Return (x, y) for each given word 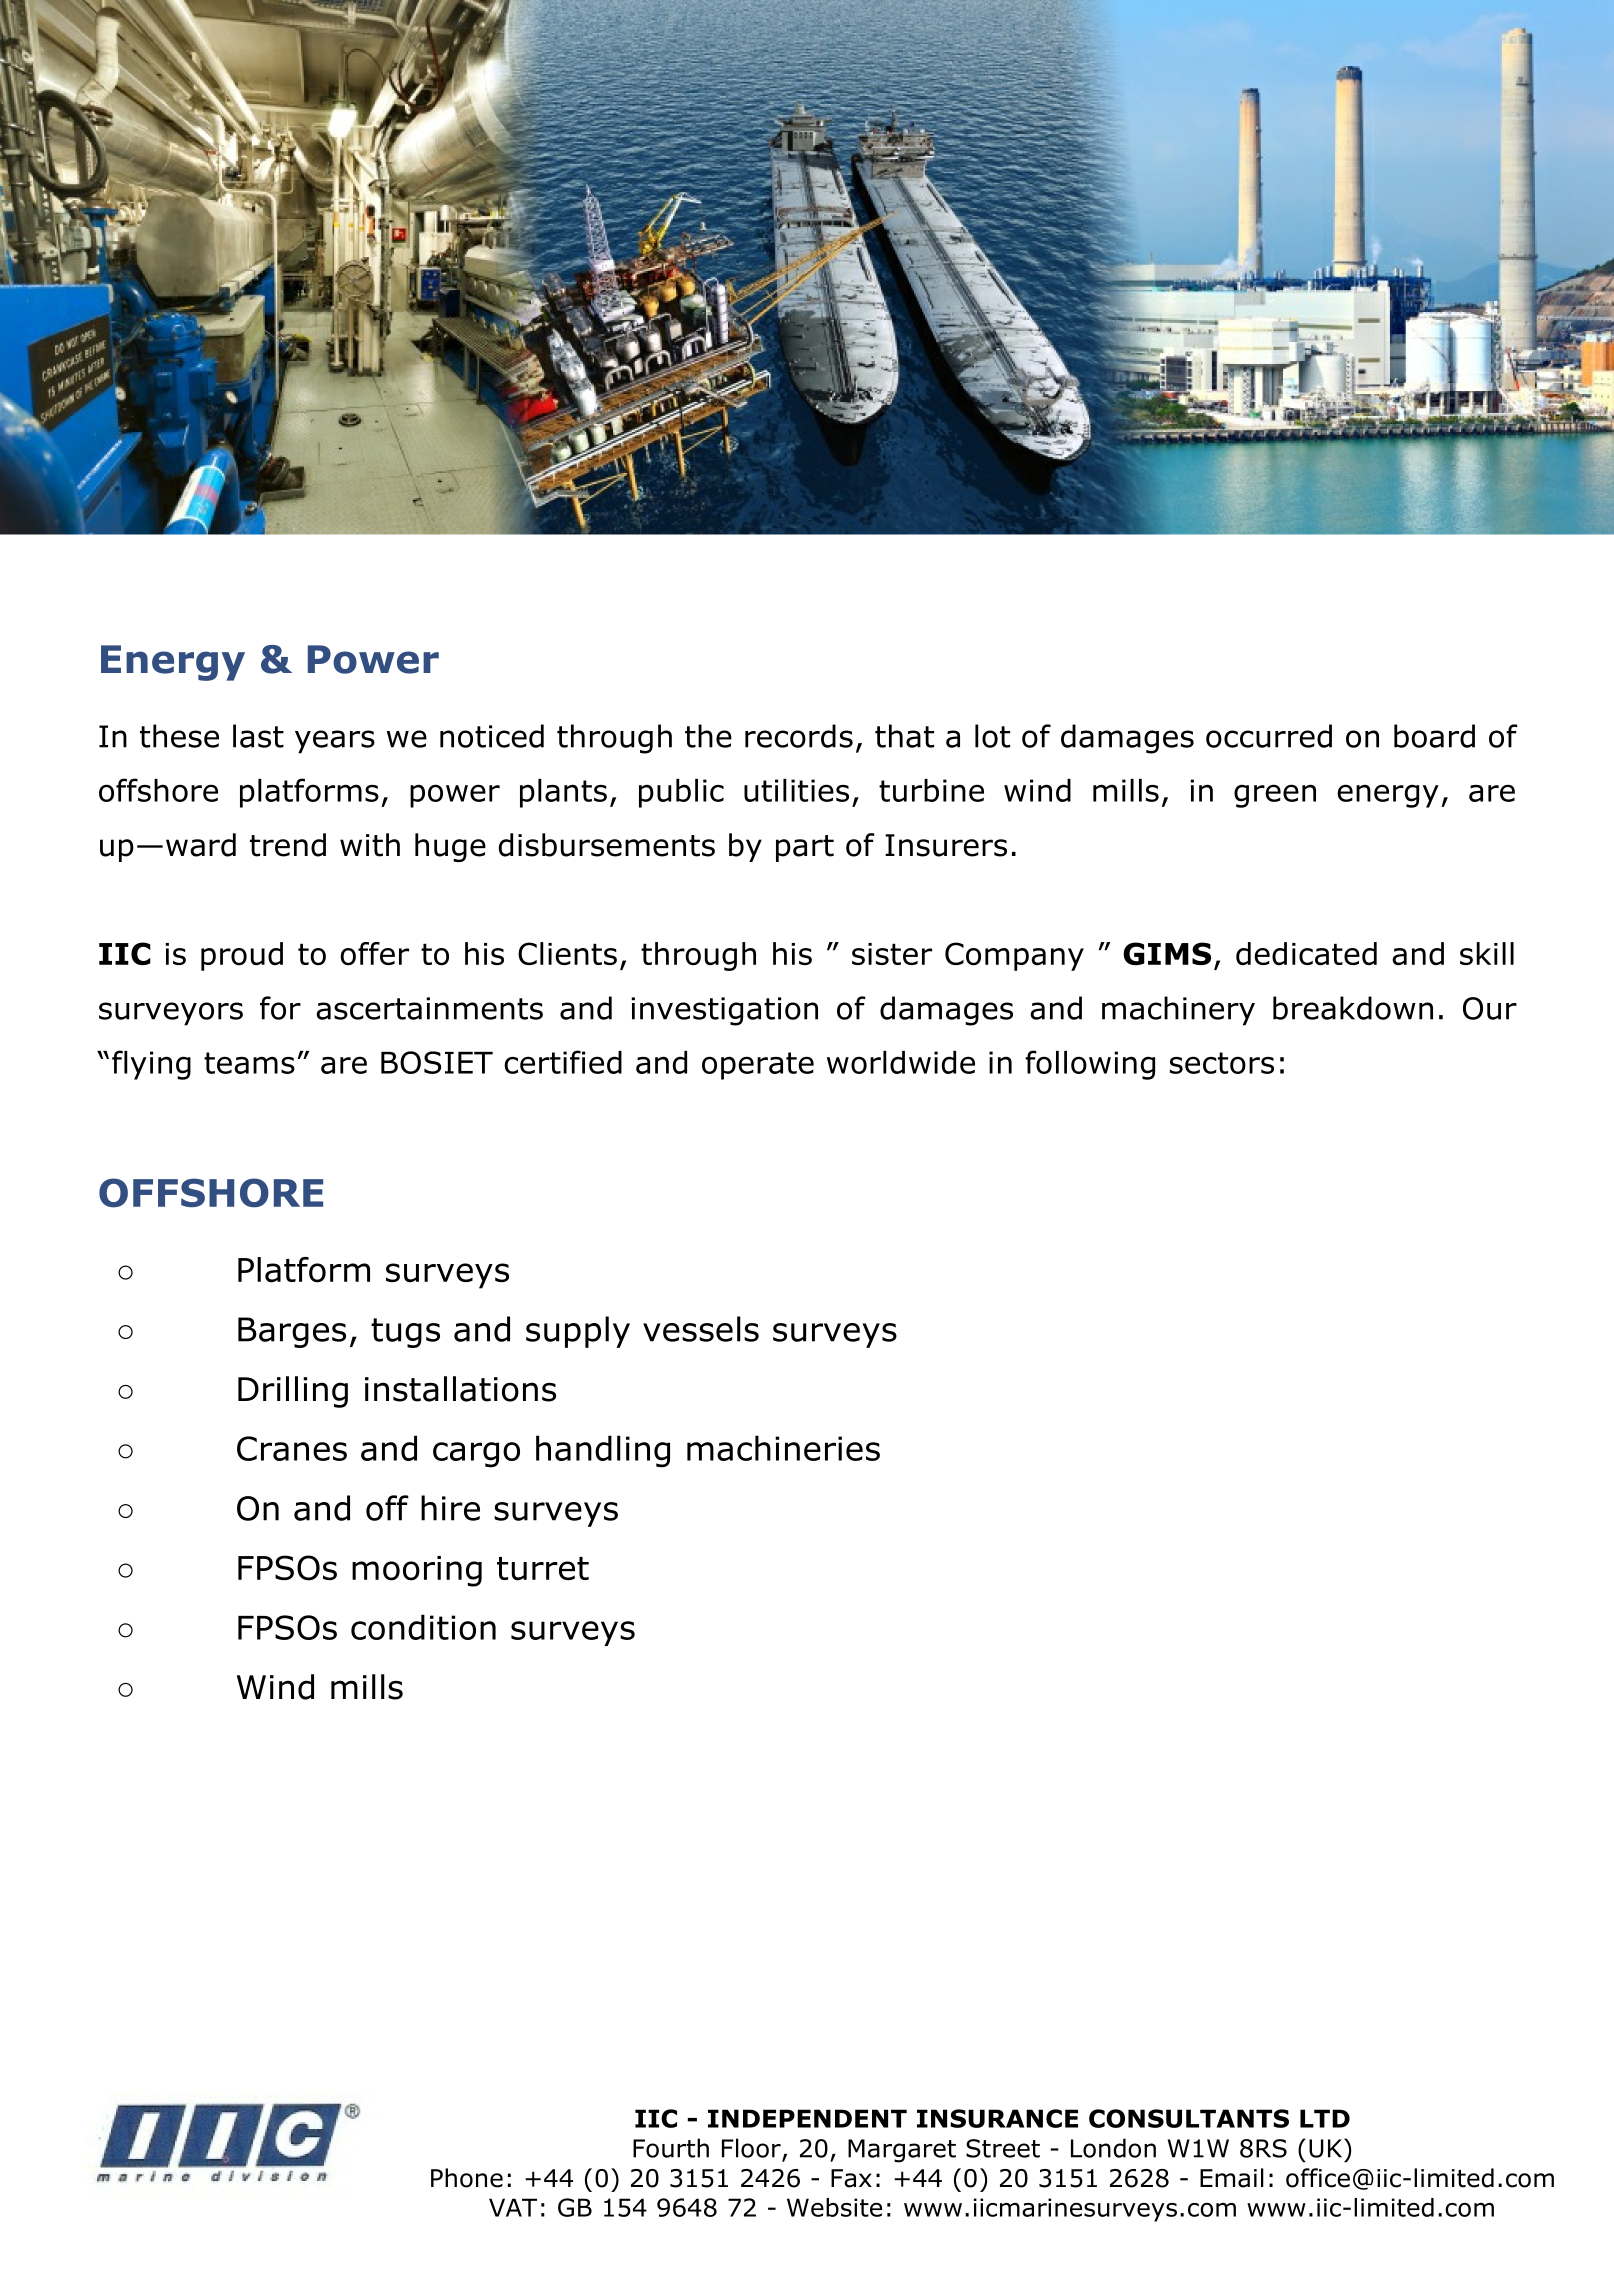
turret (543, 1569)
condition (423, 1627)
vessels (701, 1329)
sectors (1222, 1063)
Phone (467, 2178)
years (335, 742)
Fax (851, 2178)
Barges (292, 1332)
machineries (783, 1448)
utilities (796, 790)
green (1275, 796)
